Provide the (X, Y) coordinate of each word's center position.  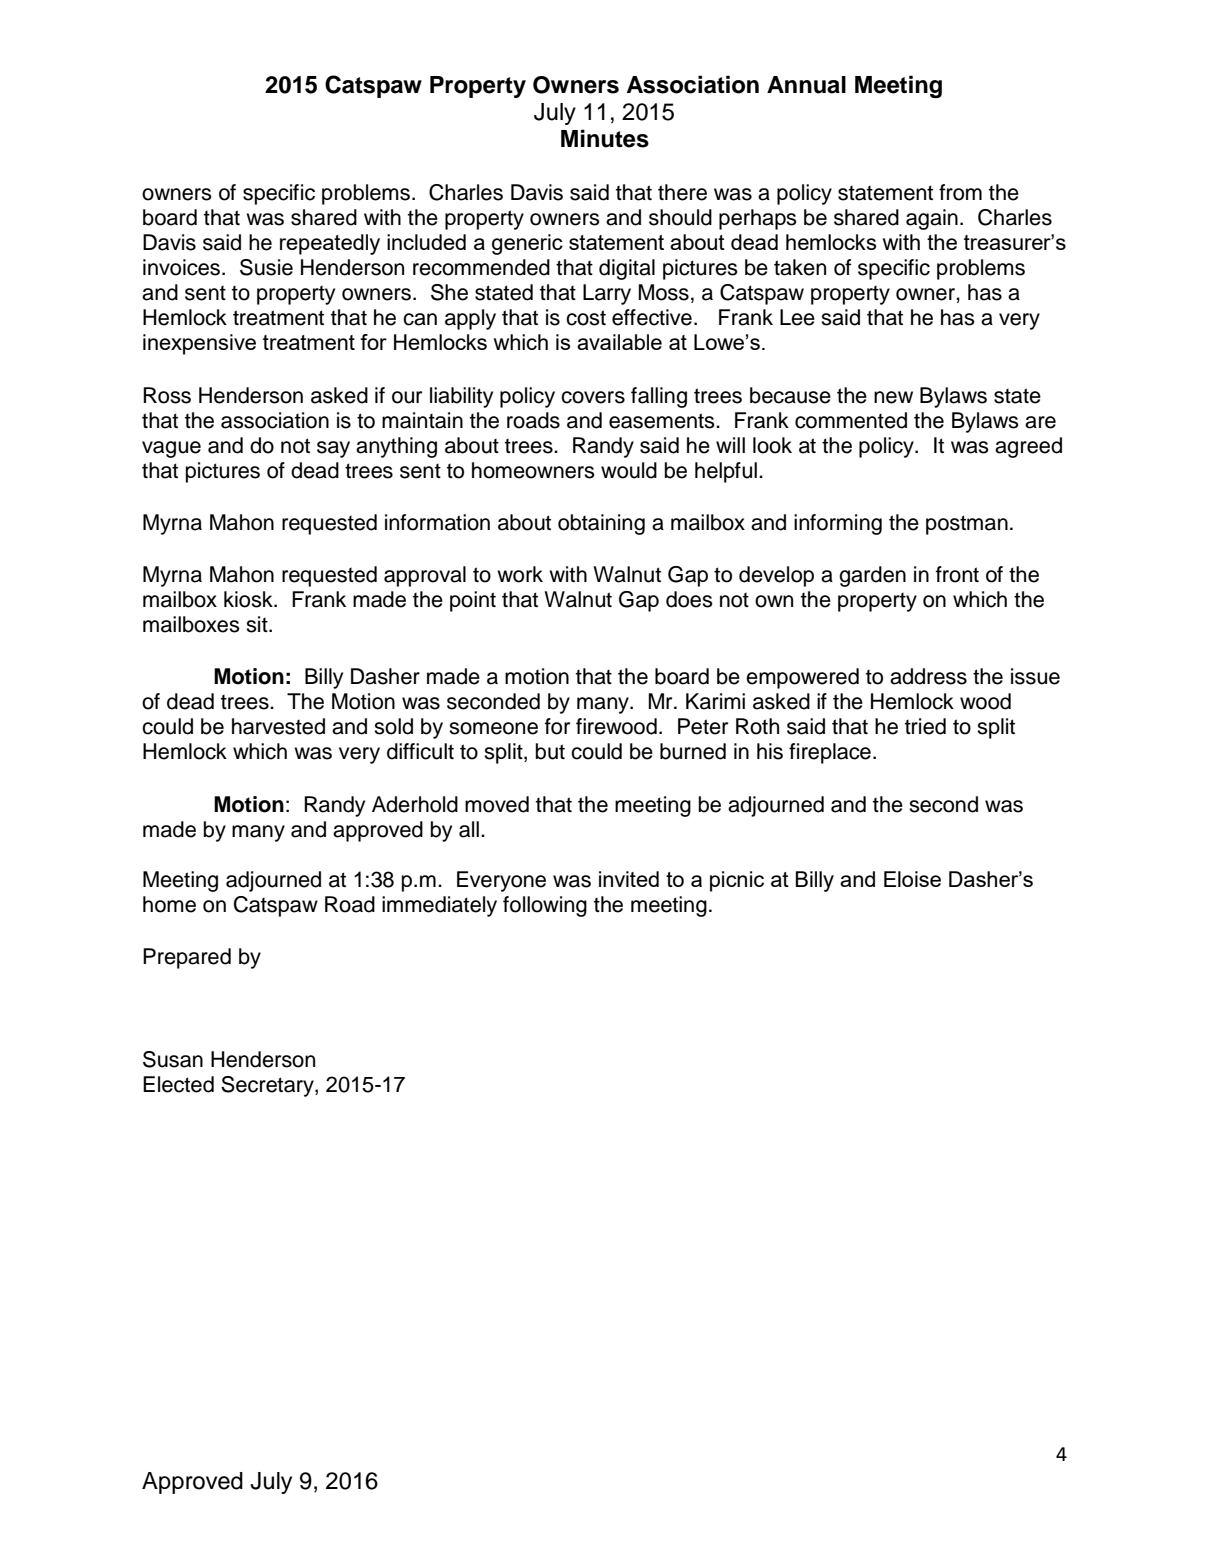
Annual (806, 85)
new (893, 397)
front (957, 574)
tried (925, 726)
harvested (278, 726)
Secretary (268, 1086)
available (619, 342)
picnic (737, 881)
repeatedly (330, 244)
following (545, 906)
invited (629, 879)
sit (258, 624)
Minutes (605, 138)
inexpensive (199, 344)
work (520, 574)
